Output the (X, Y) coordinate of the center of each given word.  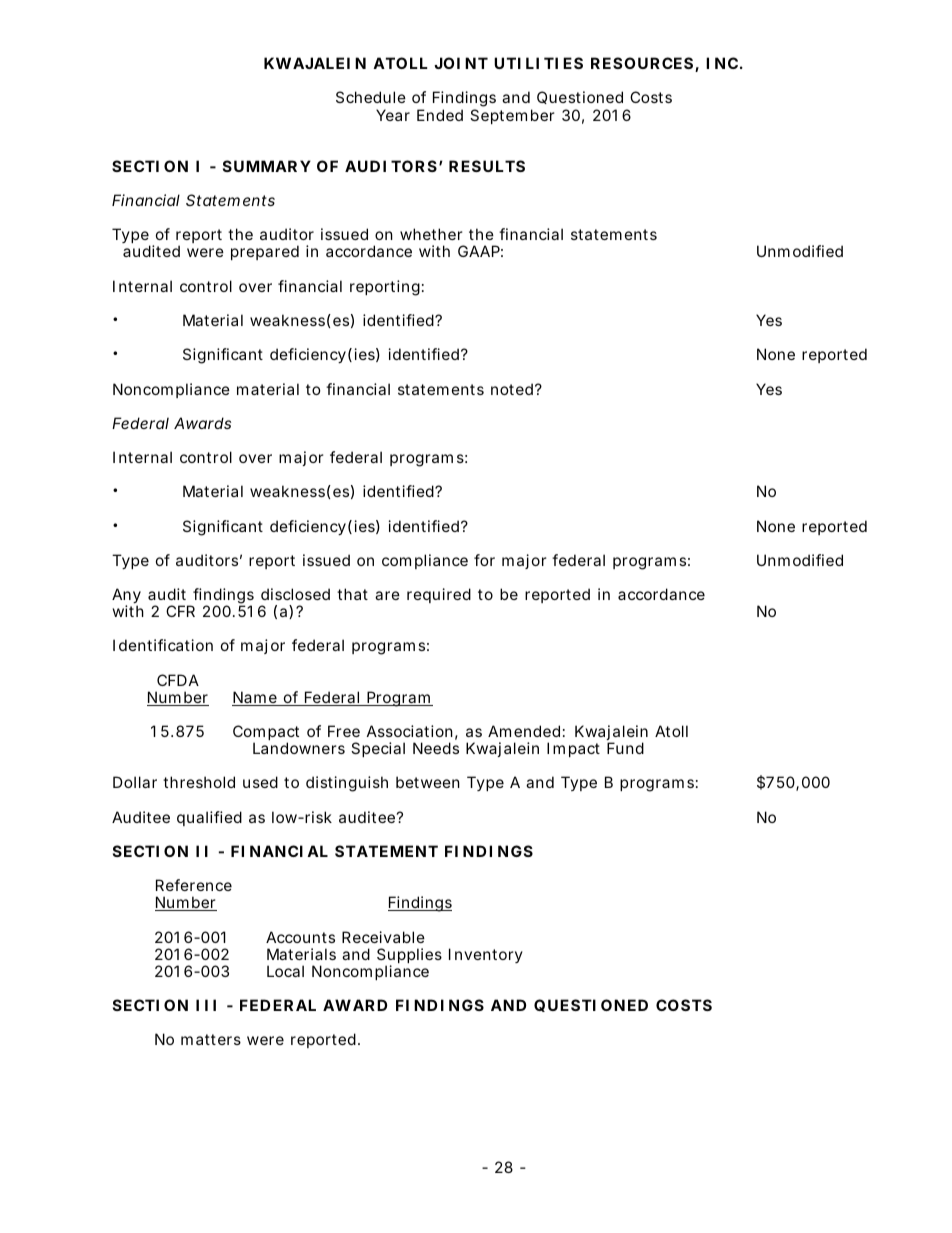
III (206, 1005)
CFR (180, 611)
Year (393, 115)
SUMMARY (267, 166)
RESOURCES (642, 63)
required (439, 595)
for (484, 560)
